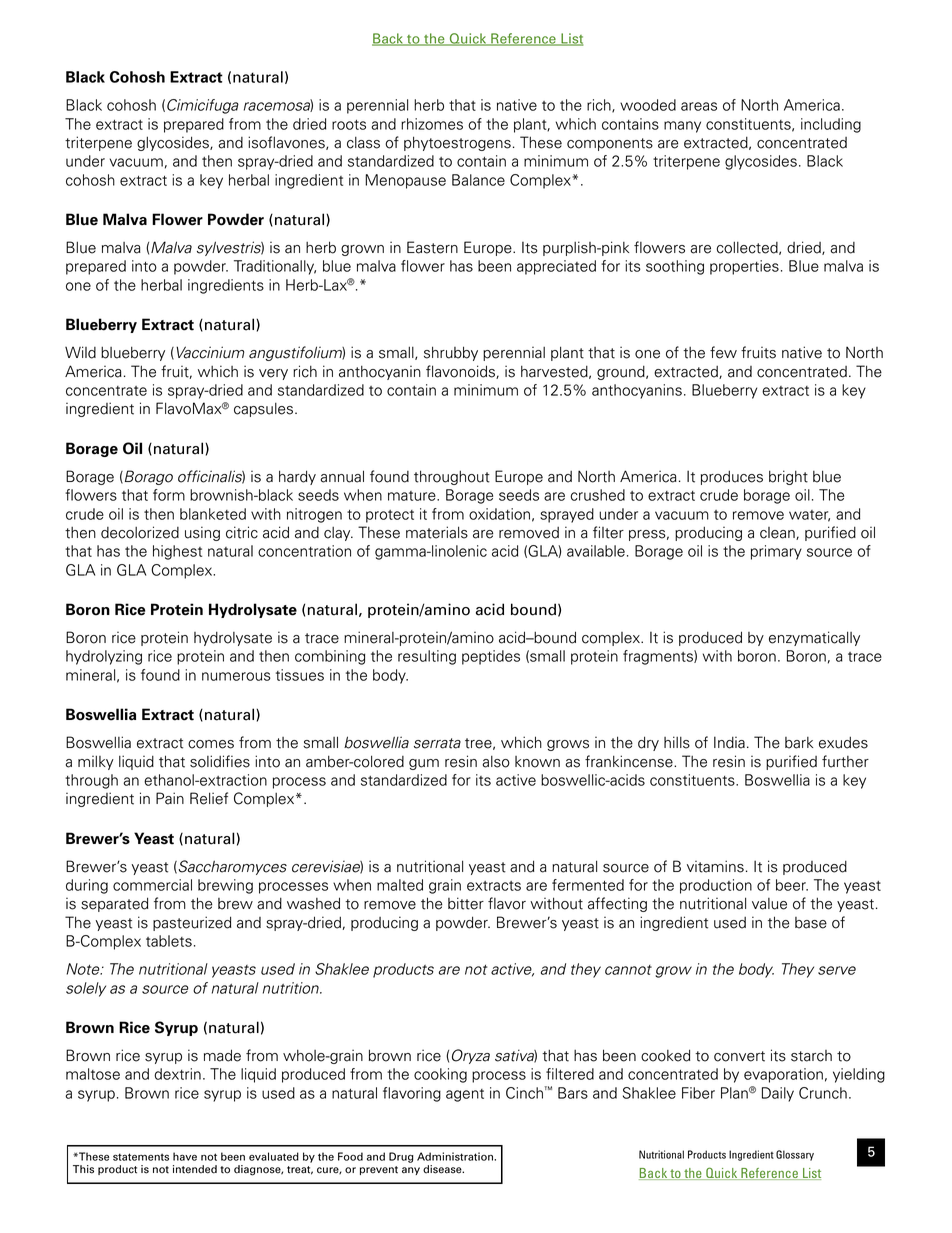  I want to click on bark, so click(799, 743).
